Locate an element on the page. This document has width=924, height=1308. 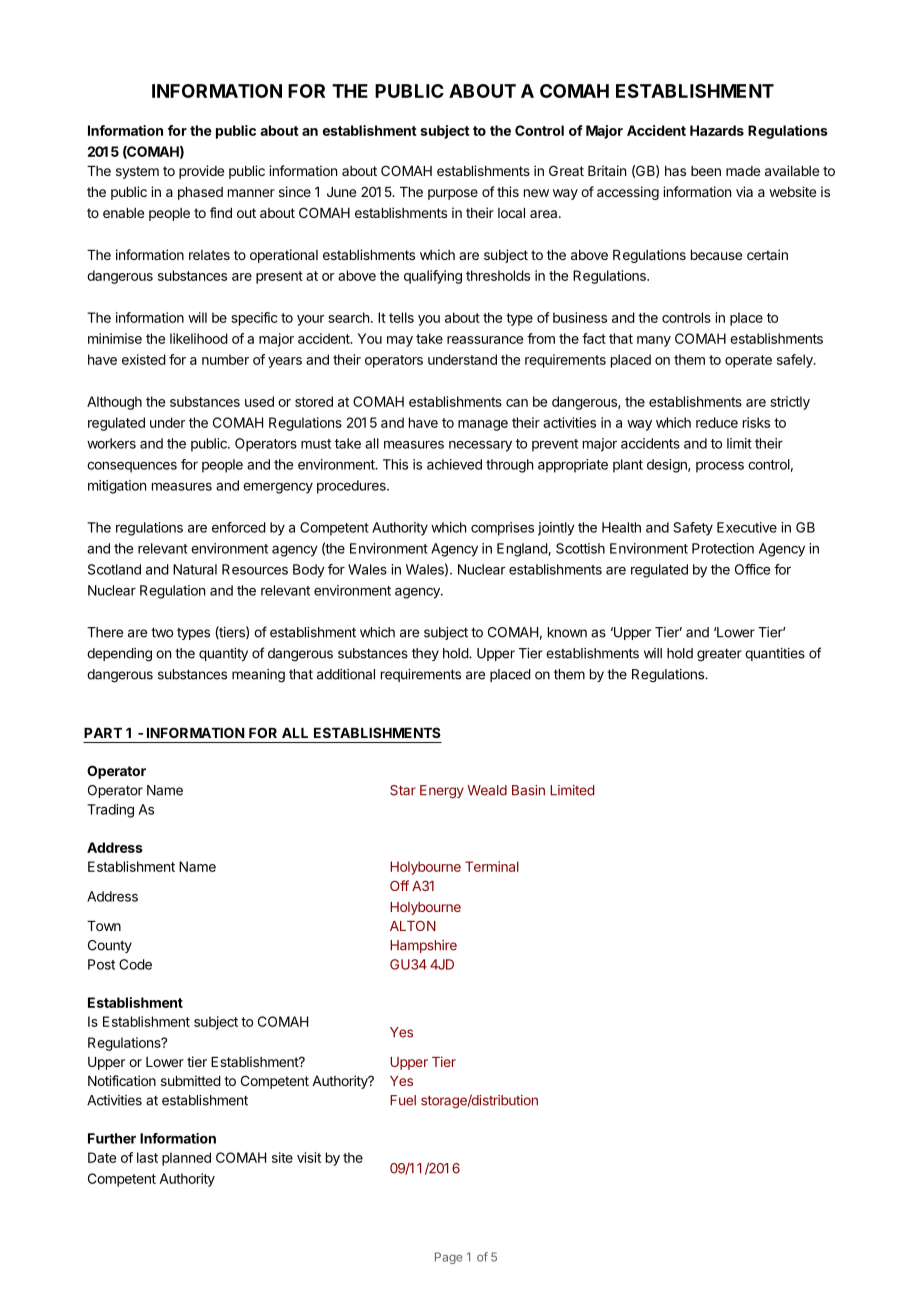
planned is located at coordinates (186, 1159).
